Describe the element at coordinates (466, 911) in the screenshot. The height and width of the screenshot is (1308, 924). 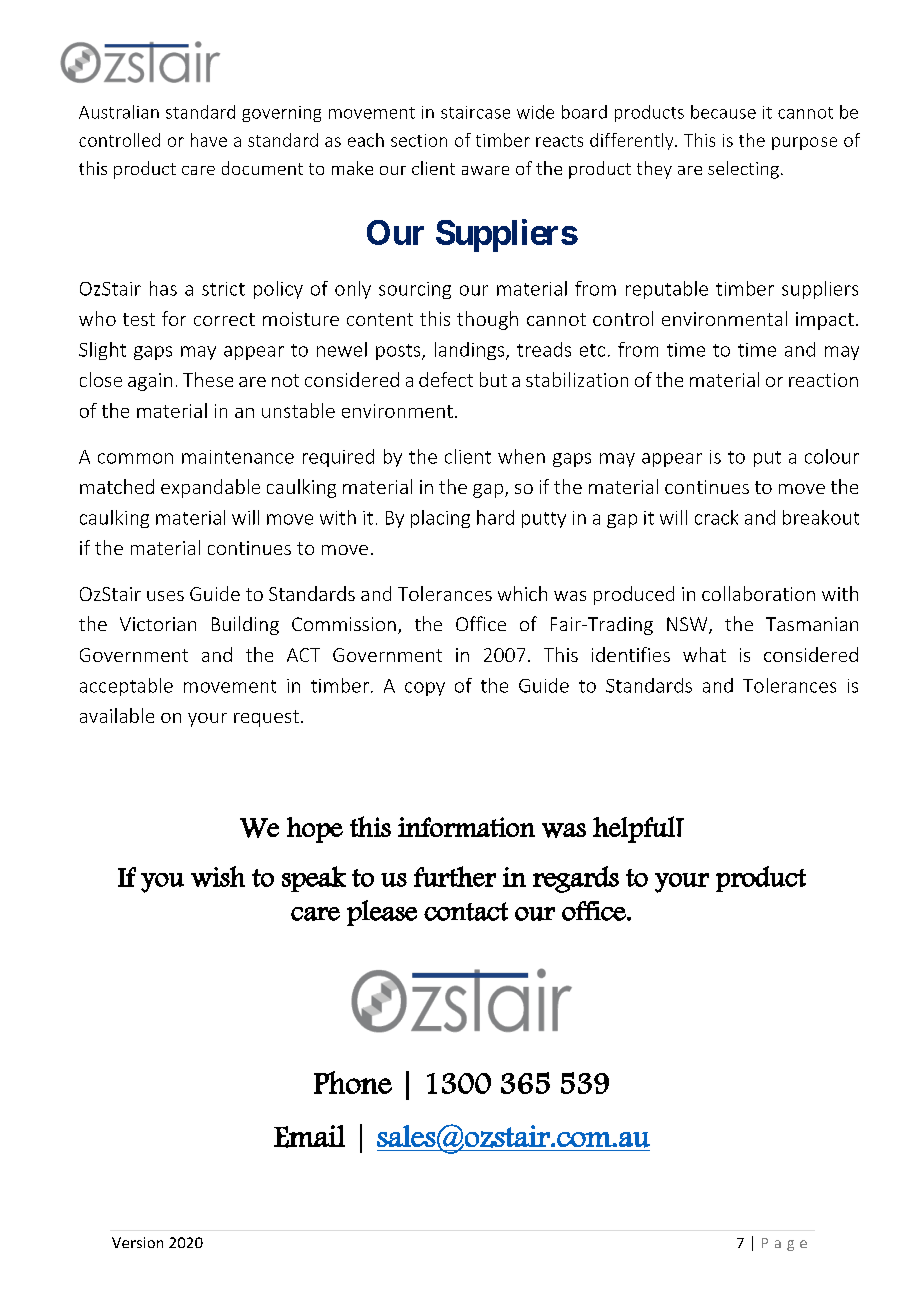
I see `contact` at that location.
